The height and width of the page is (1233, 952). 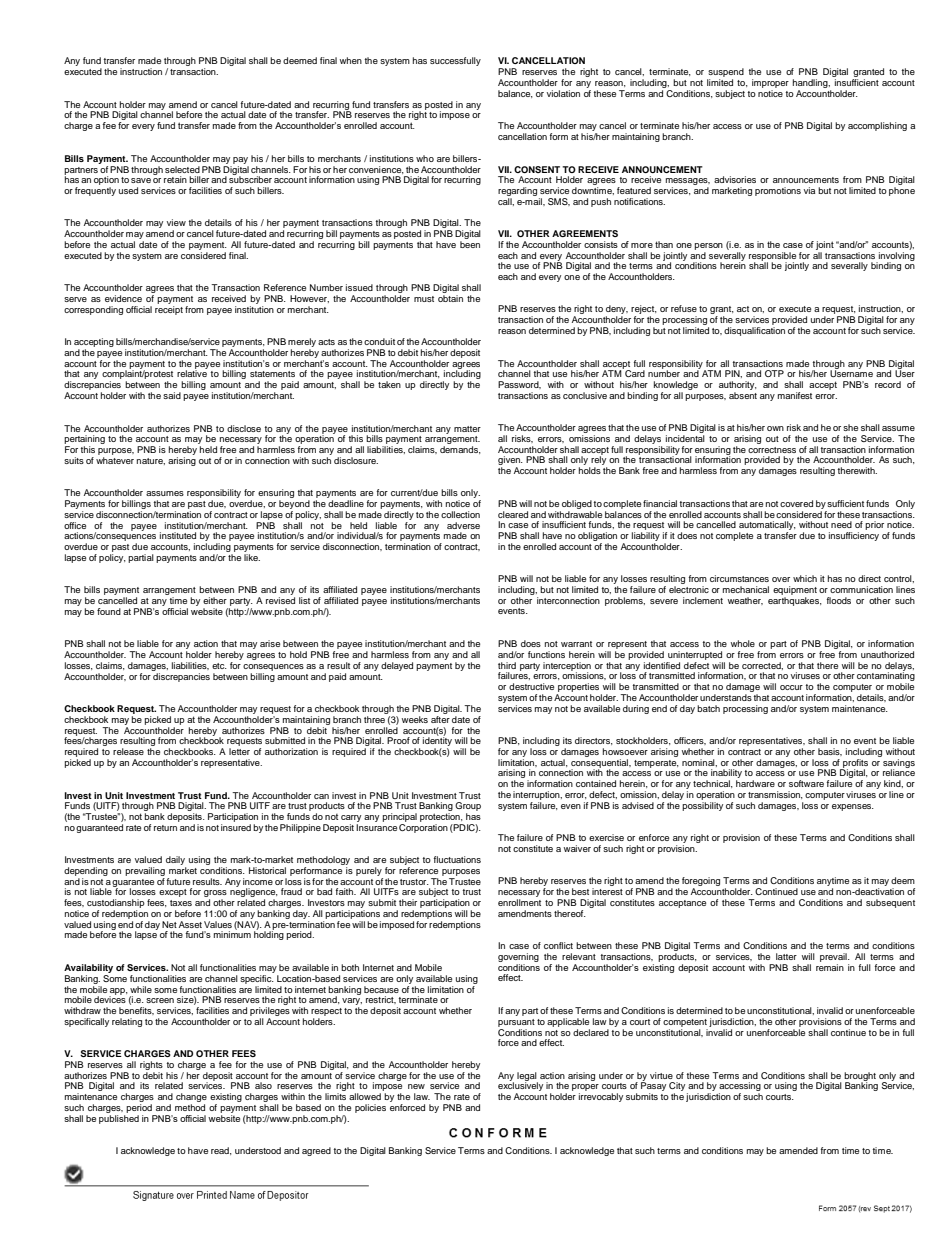 What do you see at coordinates (191, 1099) in the page?
I see `change` at bounding box center [191, 1099].
